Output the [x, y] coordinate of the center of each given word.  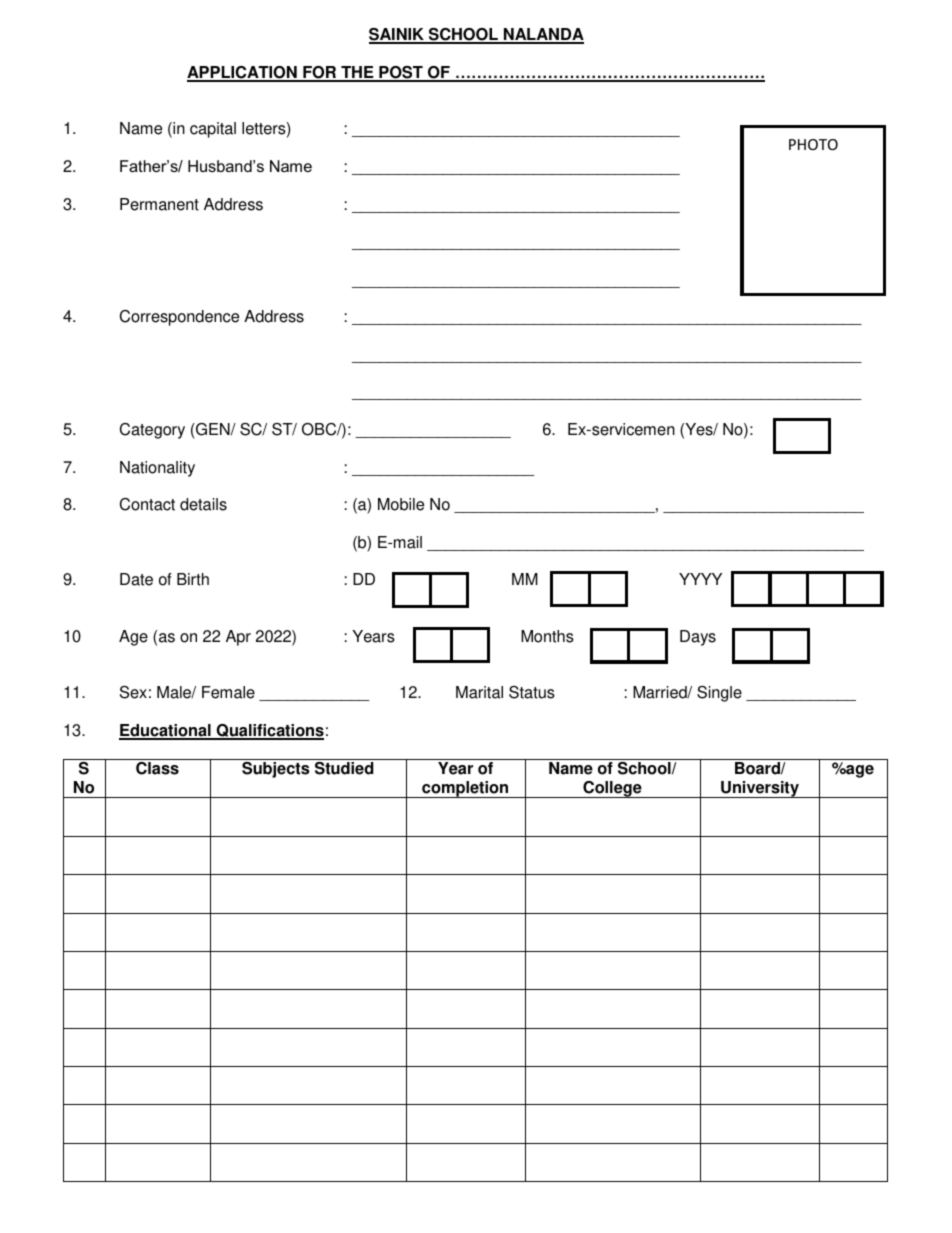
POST [401, 73]
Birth [193, 579]
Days [698, 638]
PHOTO [813, 144]
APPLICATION [243, 73]
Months [547, 636]
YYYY [700, 579]
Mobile [401, 504]
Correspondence [179, 318]
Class [157, 768]
